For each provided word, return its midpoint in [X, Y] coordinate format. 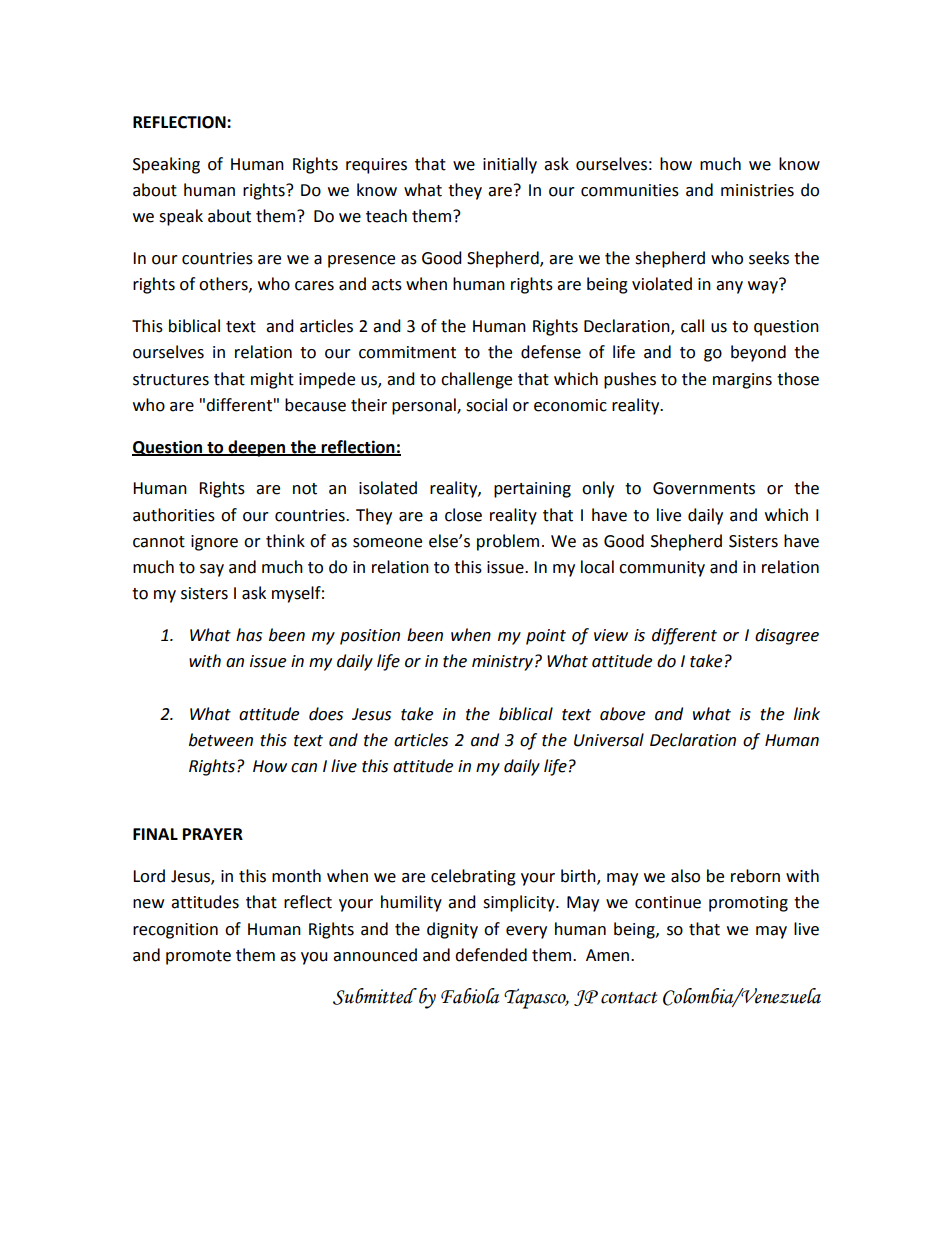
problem [508, 542]
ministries [757, 190]
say [212, 570]
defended [491, 955]
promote [198, 957]
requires [376, 166]
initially [510, 165]
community [662, 569]
